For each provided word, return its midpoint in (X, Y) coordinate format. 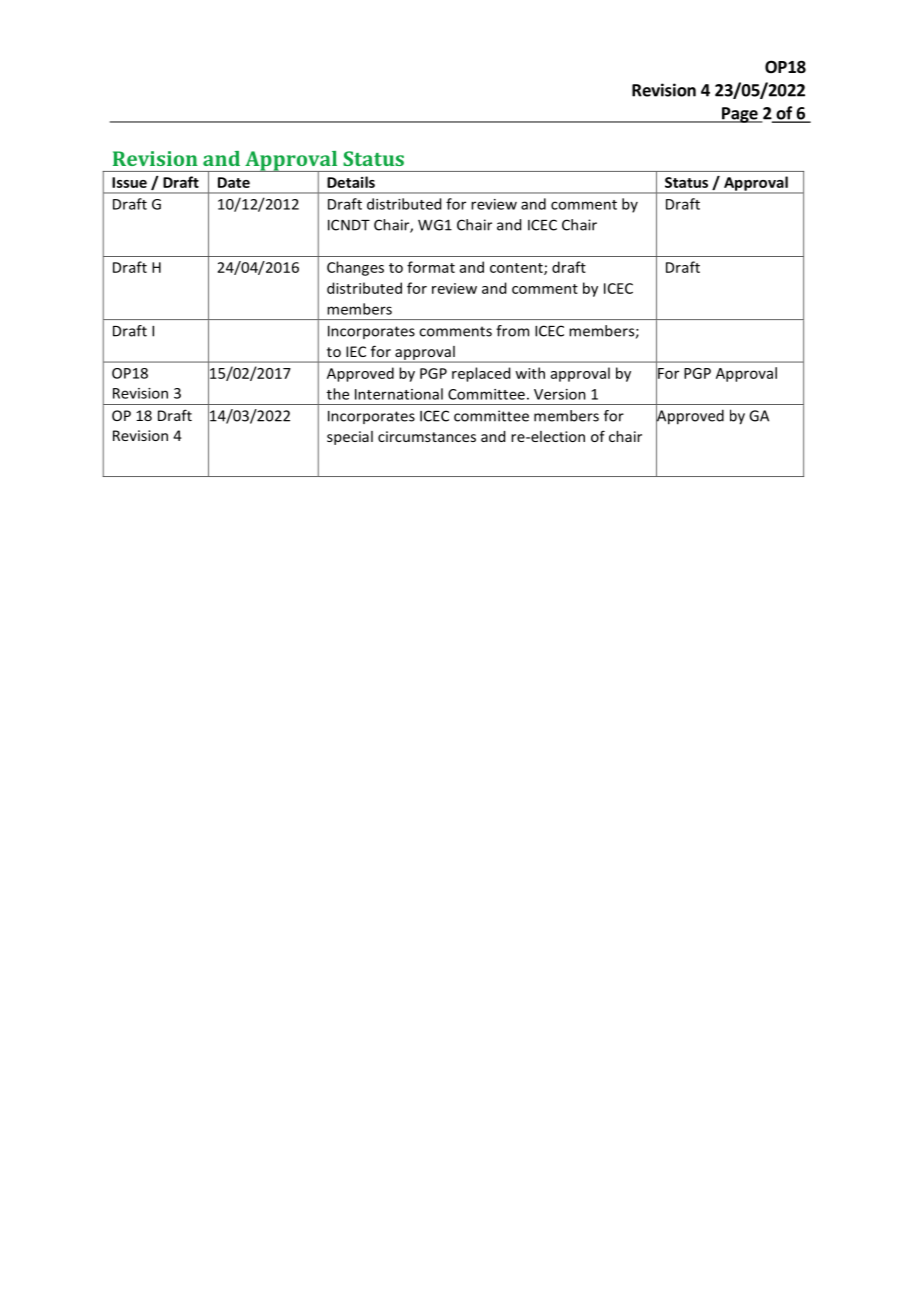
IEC (356, 351)
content (517, 269)
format (431, 267)
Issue (129, 182)
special (350, 438)
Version (560, 394)
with (530, 373)
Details (351, 182)
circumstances (427, 436)
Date (234, 182)
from (512, 331)
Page (740, 115)
